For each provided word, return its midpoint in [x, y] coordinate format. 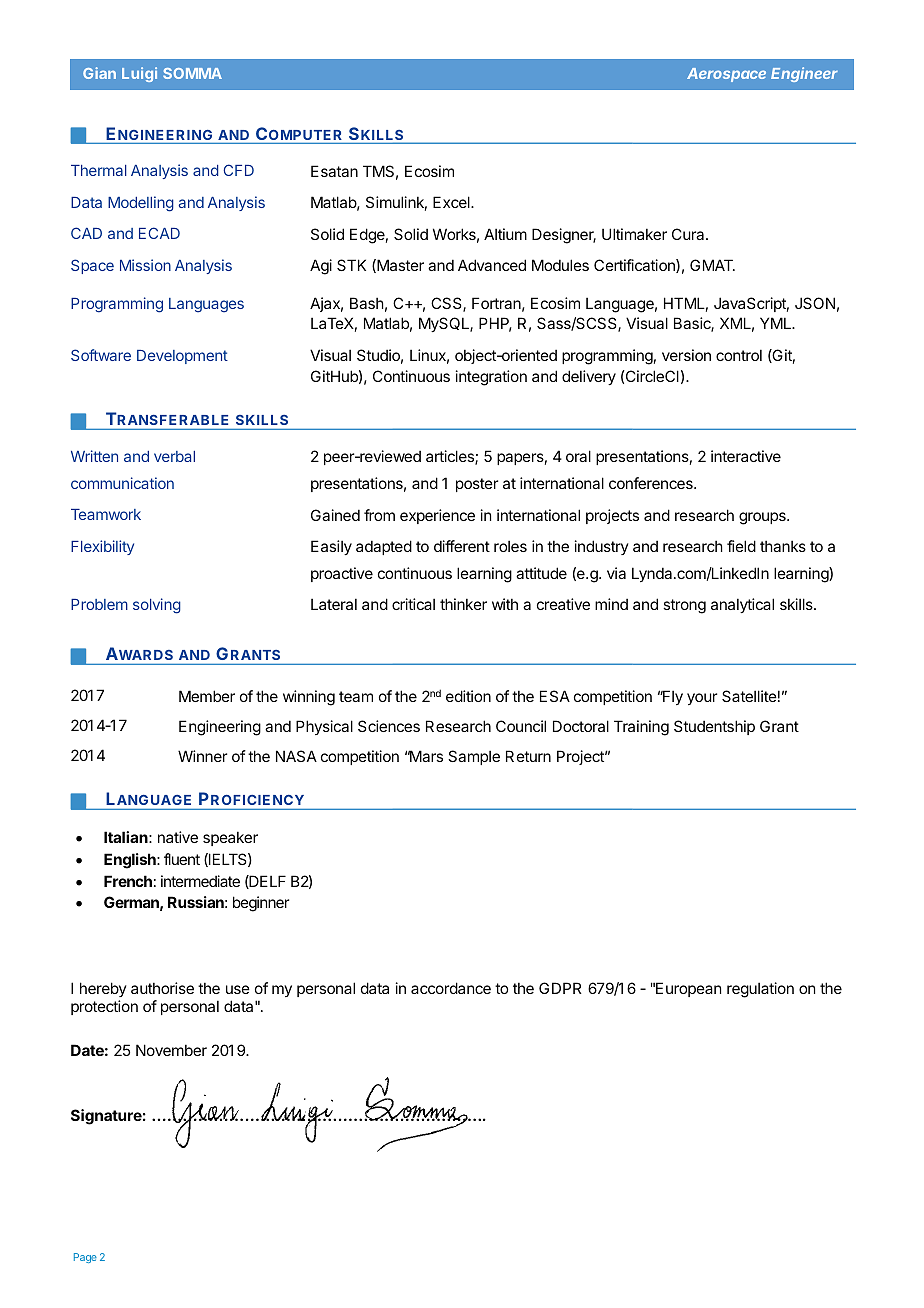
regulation [760, 990]
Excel [452, 202]
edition [468, 696]
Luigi [139, 74]
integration [491, 378]
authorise [162, 988]
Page [85, 1258]
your [702, 699]
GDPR [560, 988]
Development [182, 357]
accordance [451, 988]
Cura [689, 234]
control [739, 355]
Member [207, 696]
